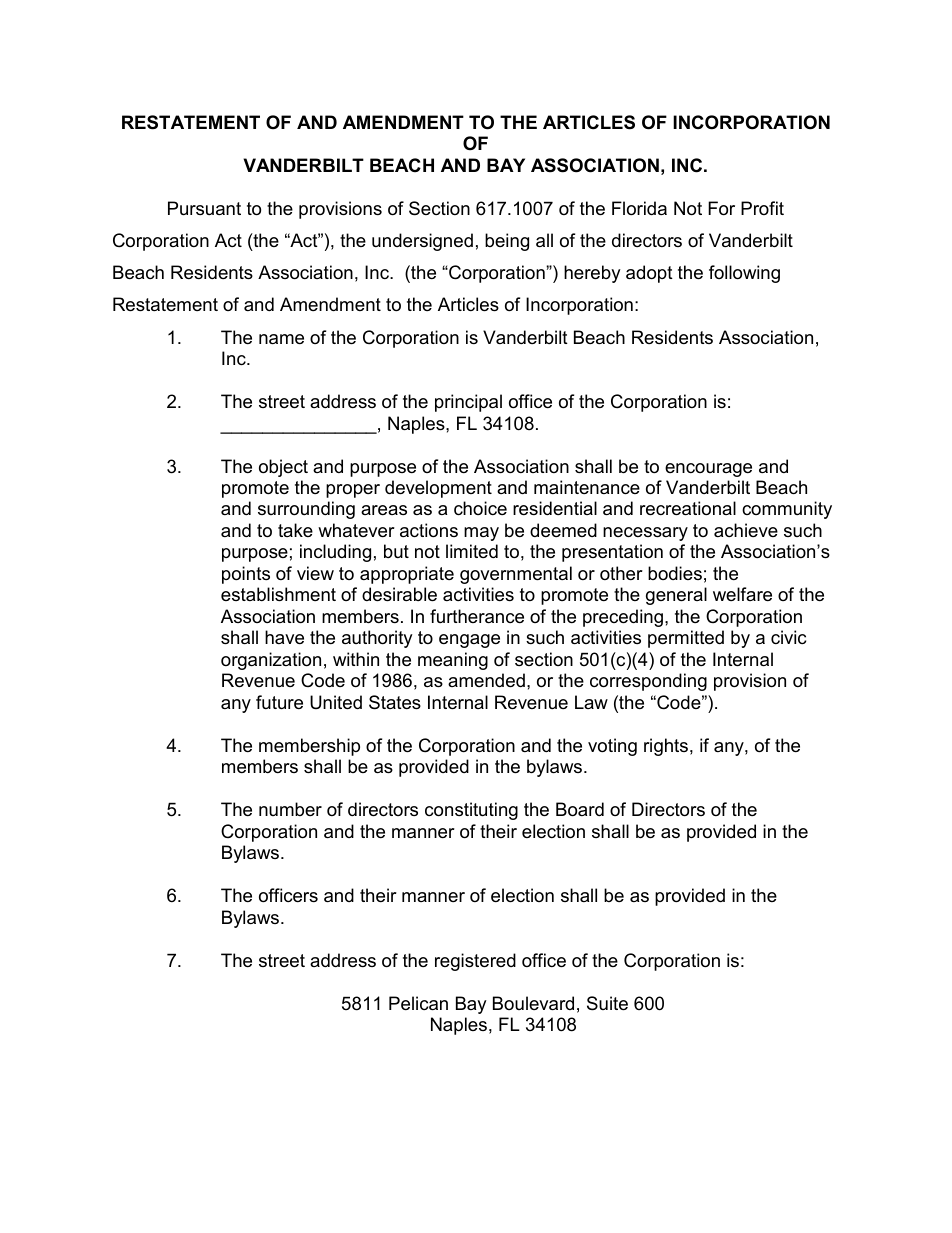 The width and height of the document is (952, 1233). What do you see at coordinates (486, 680) in the document?
I see `amended` at bounding box center [486, 680].
